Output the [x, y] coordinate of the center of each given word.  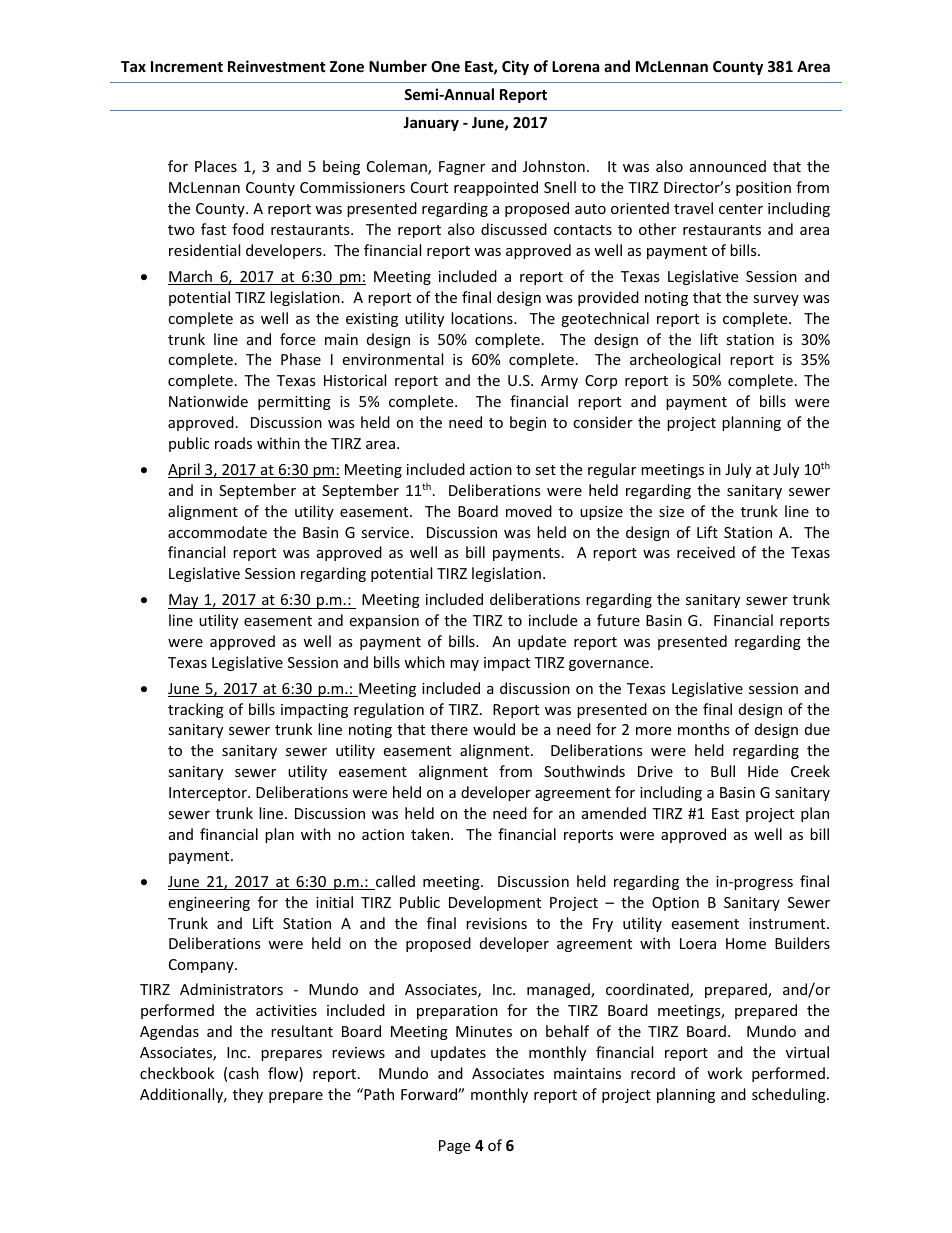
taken [430, 834]
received [706, 552]
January [431, 124]
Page [454, 1147]
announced [728, 166]
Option [675, 904]
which [424, 662]
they [248, 1095]
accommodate [217, 532]
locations [483, 318]
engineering [209, 904]
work [724, 1073]
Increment [187, 66]
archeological [675, 360]
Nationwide [208, 401]
